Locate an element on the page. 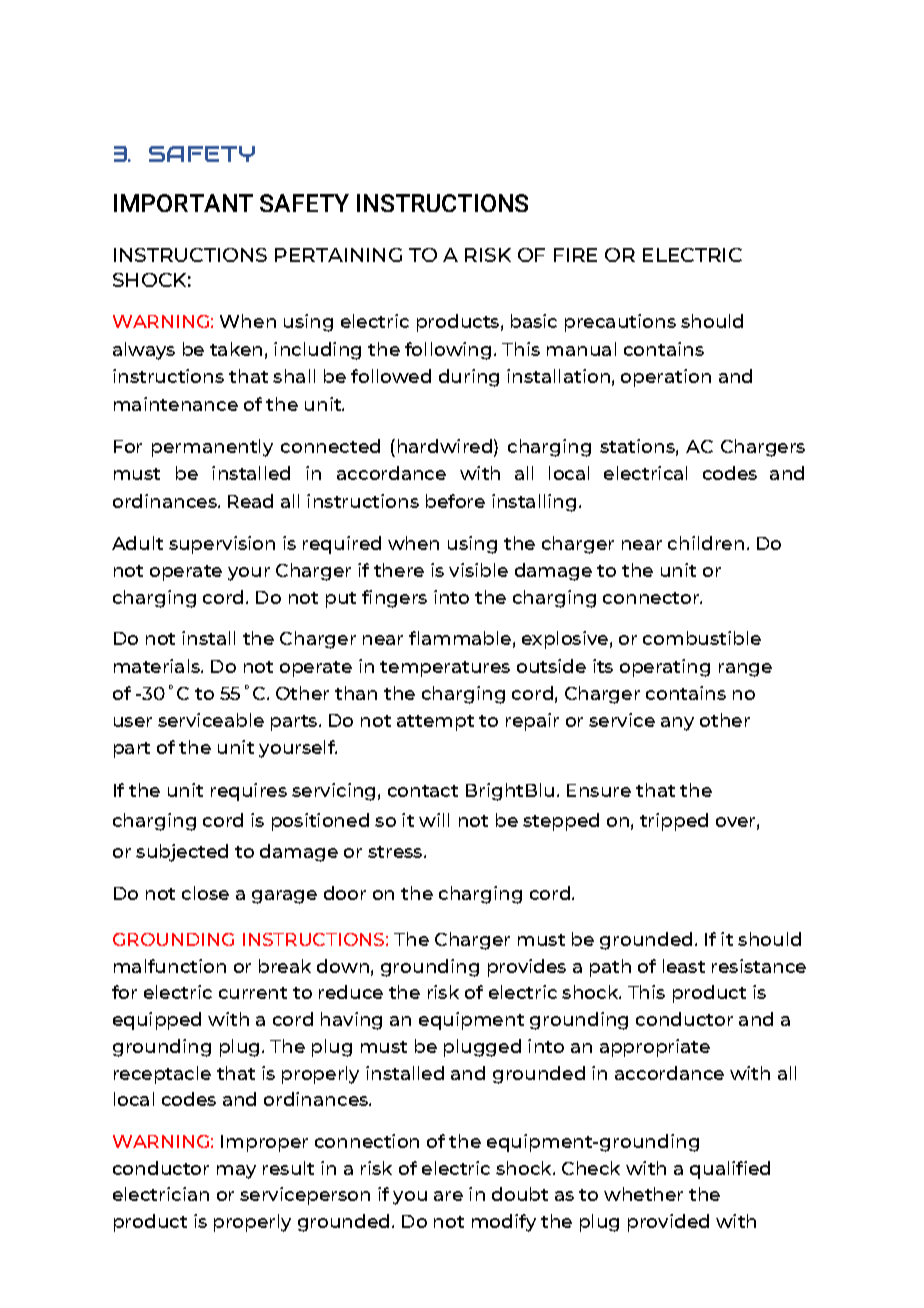 The width and height of the document is (924, 1308). may is located at coordinates (236, 1172).
